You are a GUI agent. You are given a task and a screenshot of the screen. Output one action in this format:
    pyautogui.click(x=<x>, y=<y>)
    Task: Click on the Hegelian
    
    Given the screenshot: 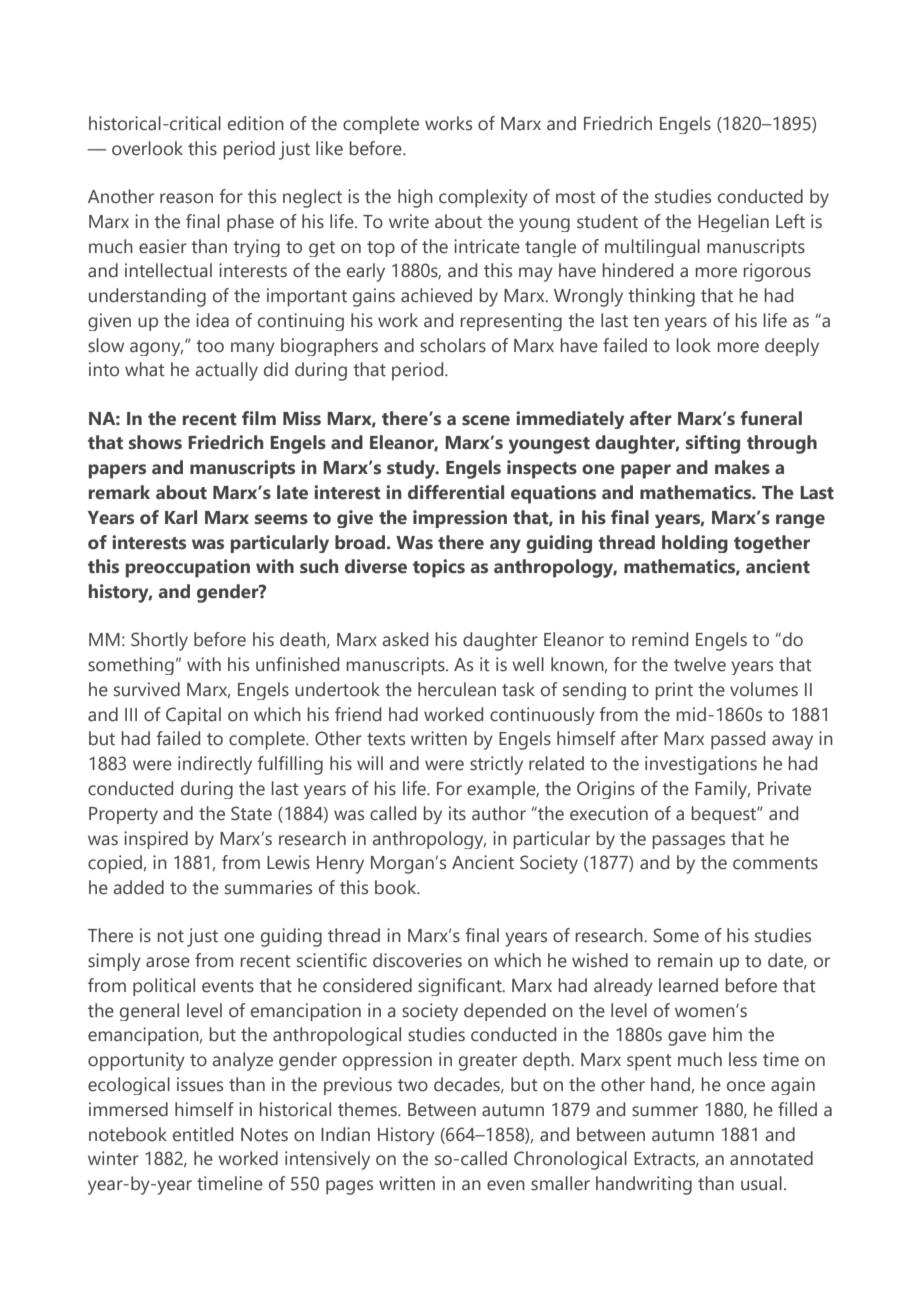 What is the action you would take?
    pyautogui.click(x=733, y=223)
